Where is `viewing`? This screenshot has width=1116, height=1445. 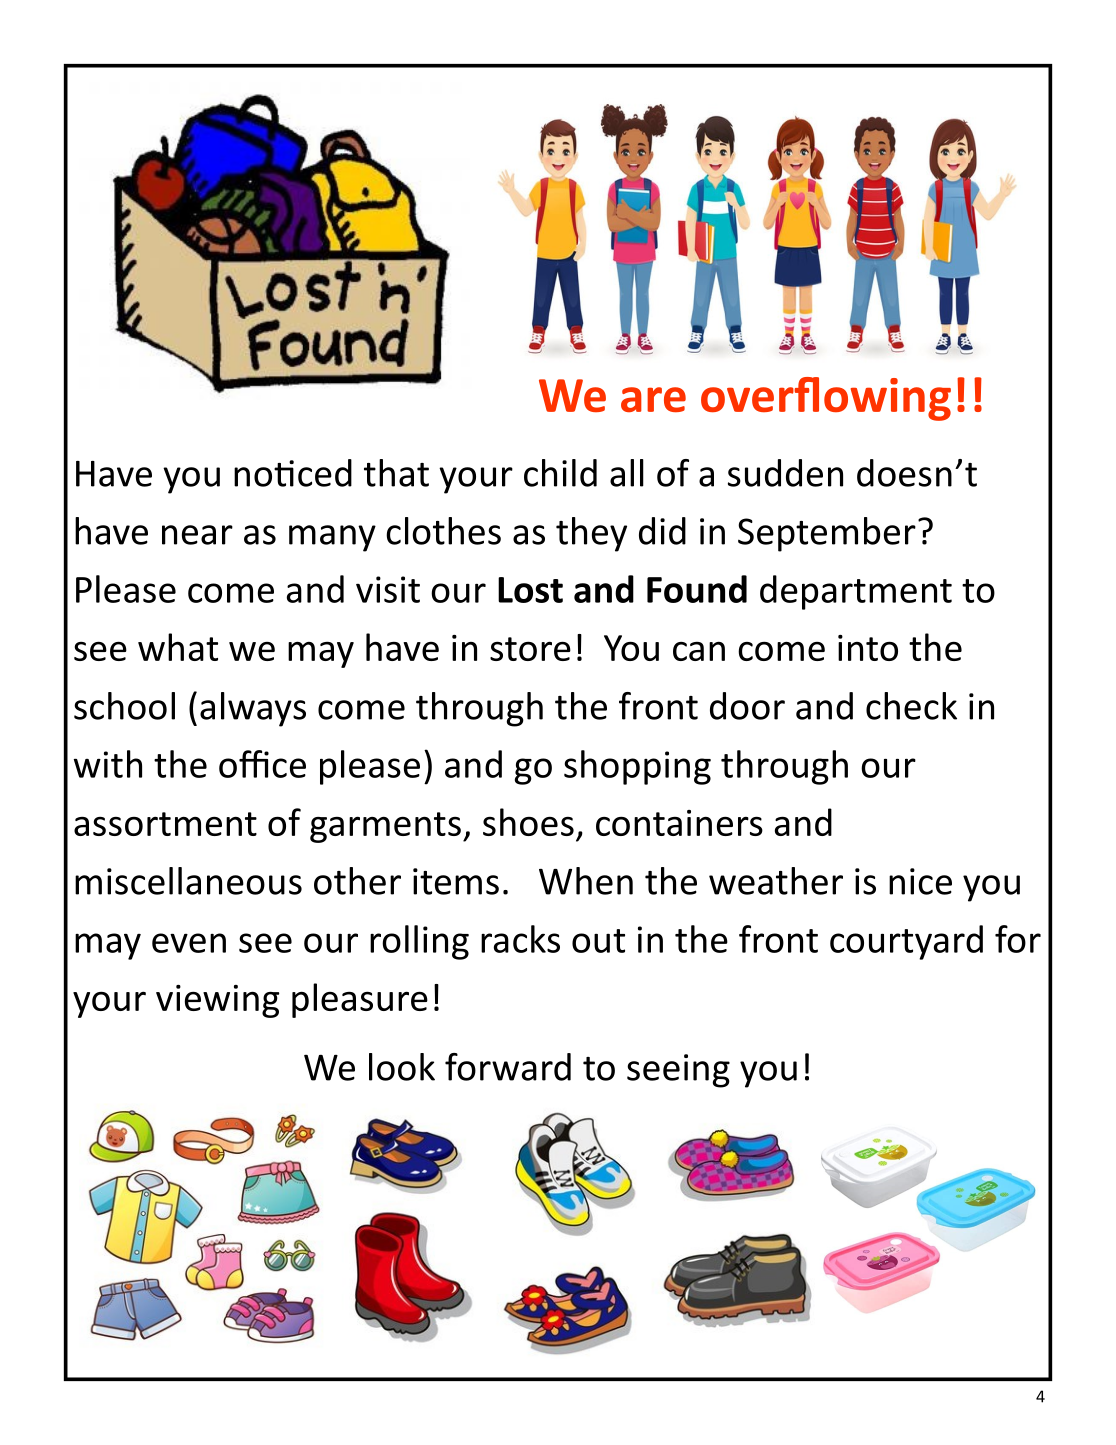 viewing is located at coordinates (217, 1001).
